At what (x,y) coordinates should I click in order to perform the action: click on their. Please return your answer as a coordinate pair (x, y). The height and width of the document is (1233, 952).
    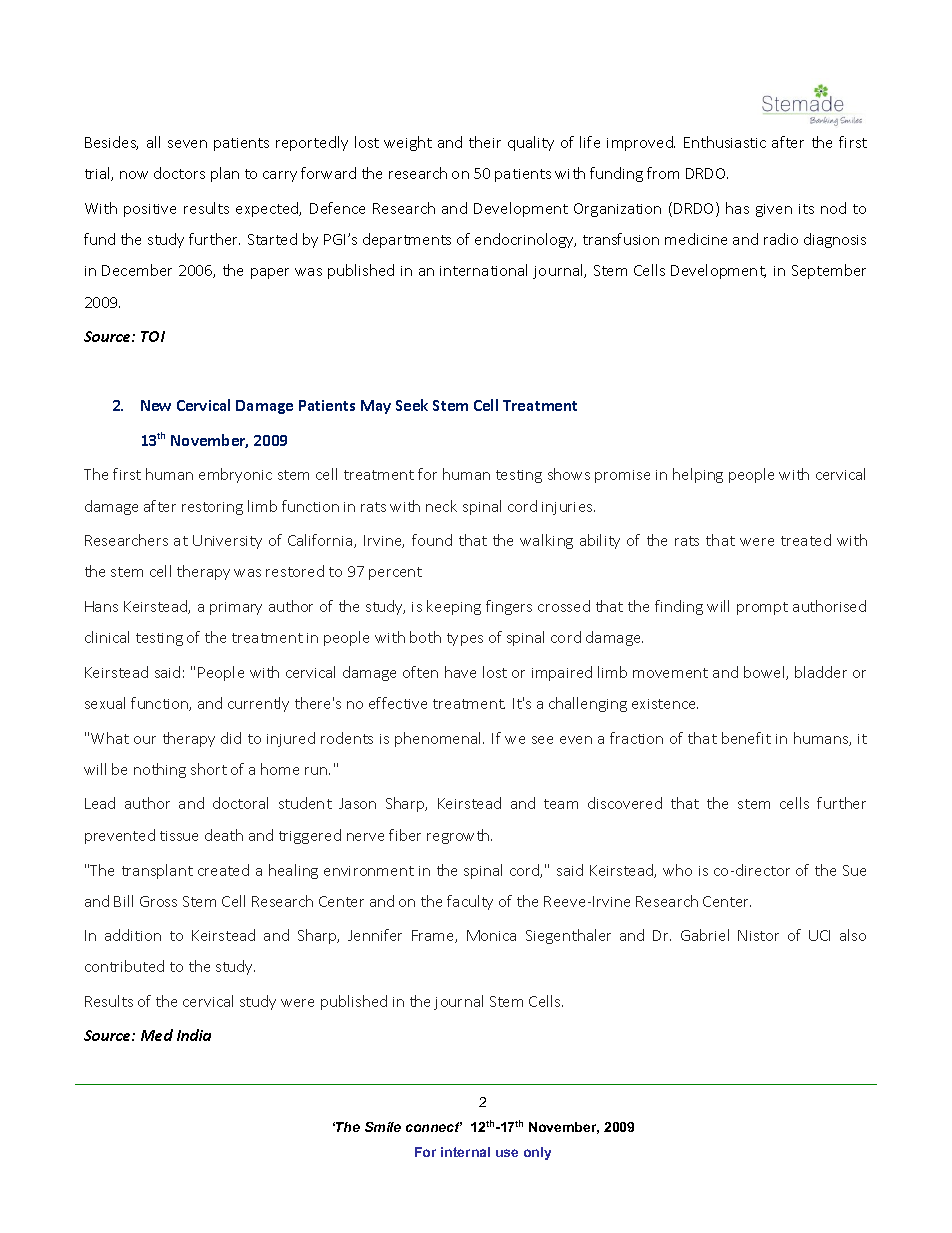
    Looking at the image, I should click on (485, 142).
